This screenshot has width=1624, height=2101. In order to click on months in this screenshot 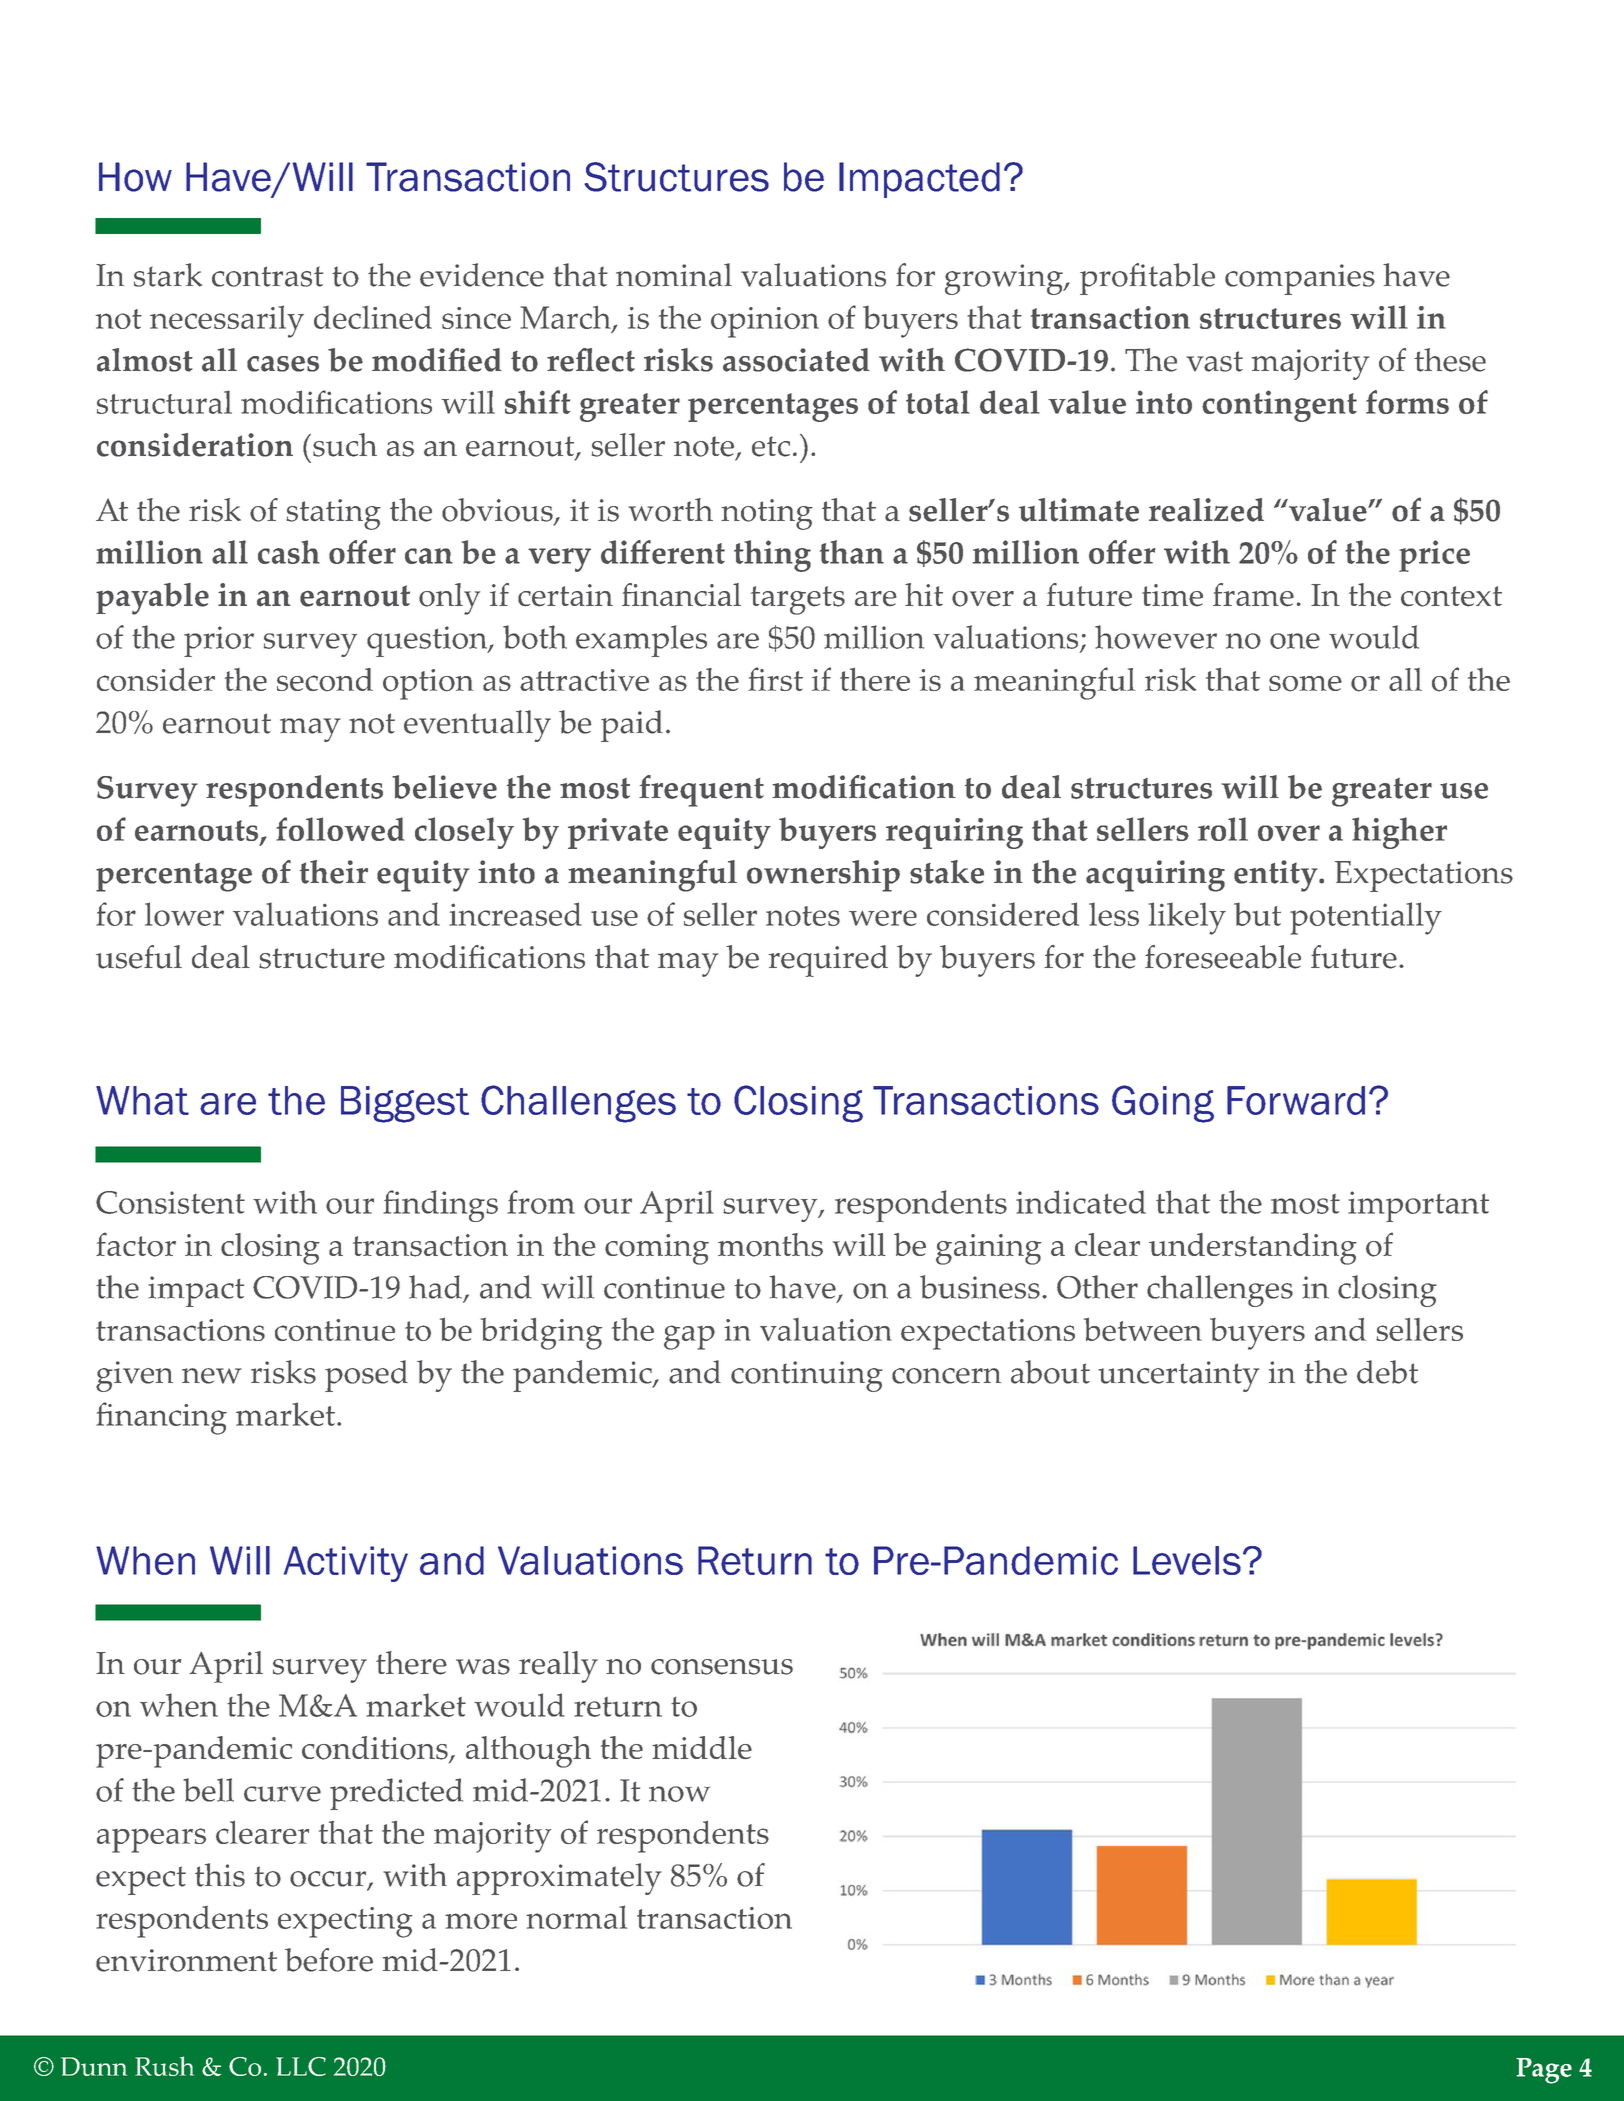, I will do `click(770, 1245)`.
